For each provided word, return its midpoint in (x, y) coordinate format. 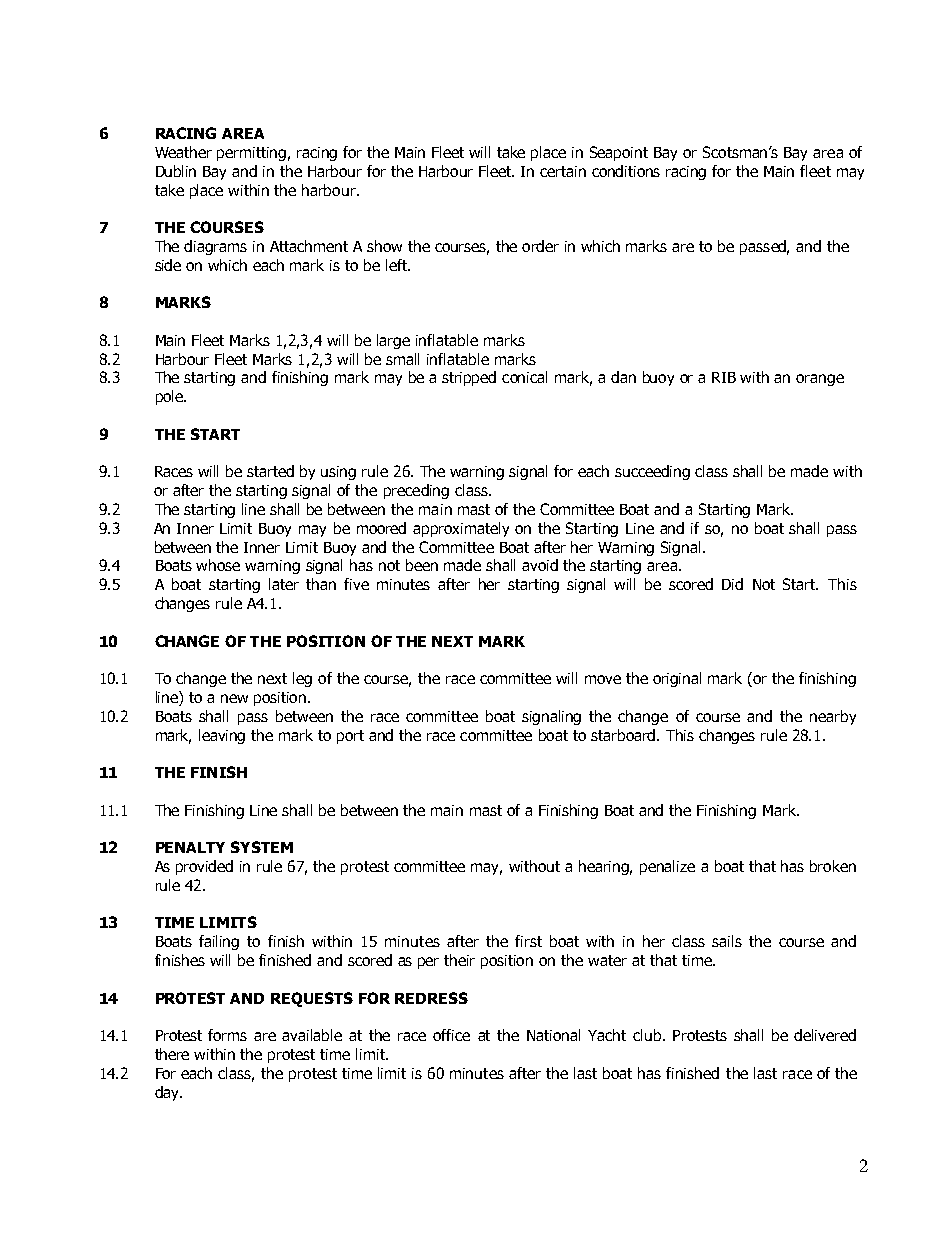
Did (732, 584)
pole (170, 397)
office (451, 1035)
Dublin (176, 171)
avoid (540, 565)
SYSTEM (262, 847)
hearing (605, 867)
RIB (724, 377)
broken (833, 866)
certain (563, 171)
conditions (626, 171)
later (284, 584)
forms (227, 1035)
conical (524, 377)
